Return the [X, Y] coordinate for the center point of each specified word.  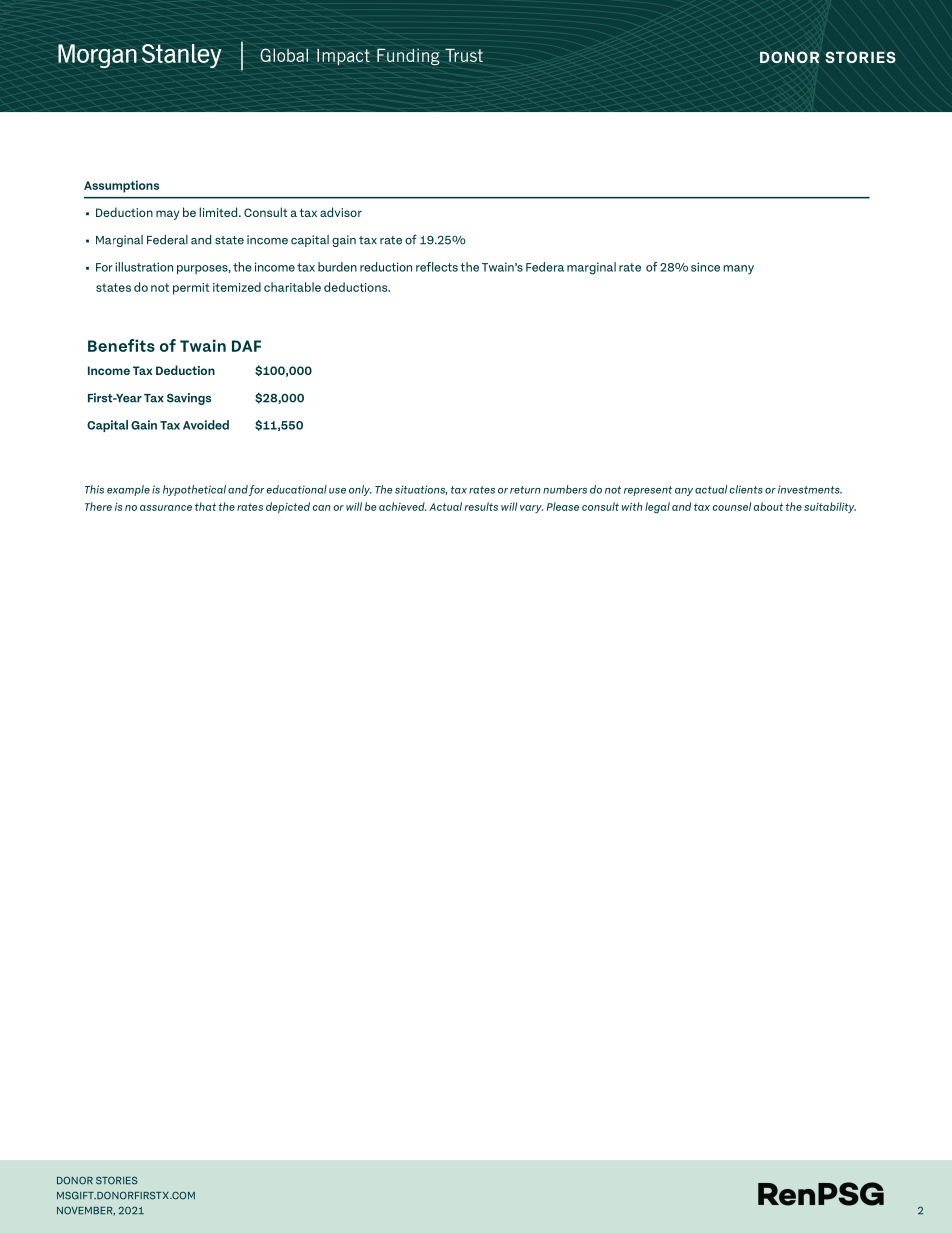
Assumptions [121, 186]
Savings [189, 399]
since [705, 267]
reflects [437, 267]
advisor [341, 212]
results [481, 506]
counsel [732, 506]
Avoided [206, 425]
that [205, 506]
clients [746, 489]
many [738, 270]
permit [191, 289]
